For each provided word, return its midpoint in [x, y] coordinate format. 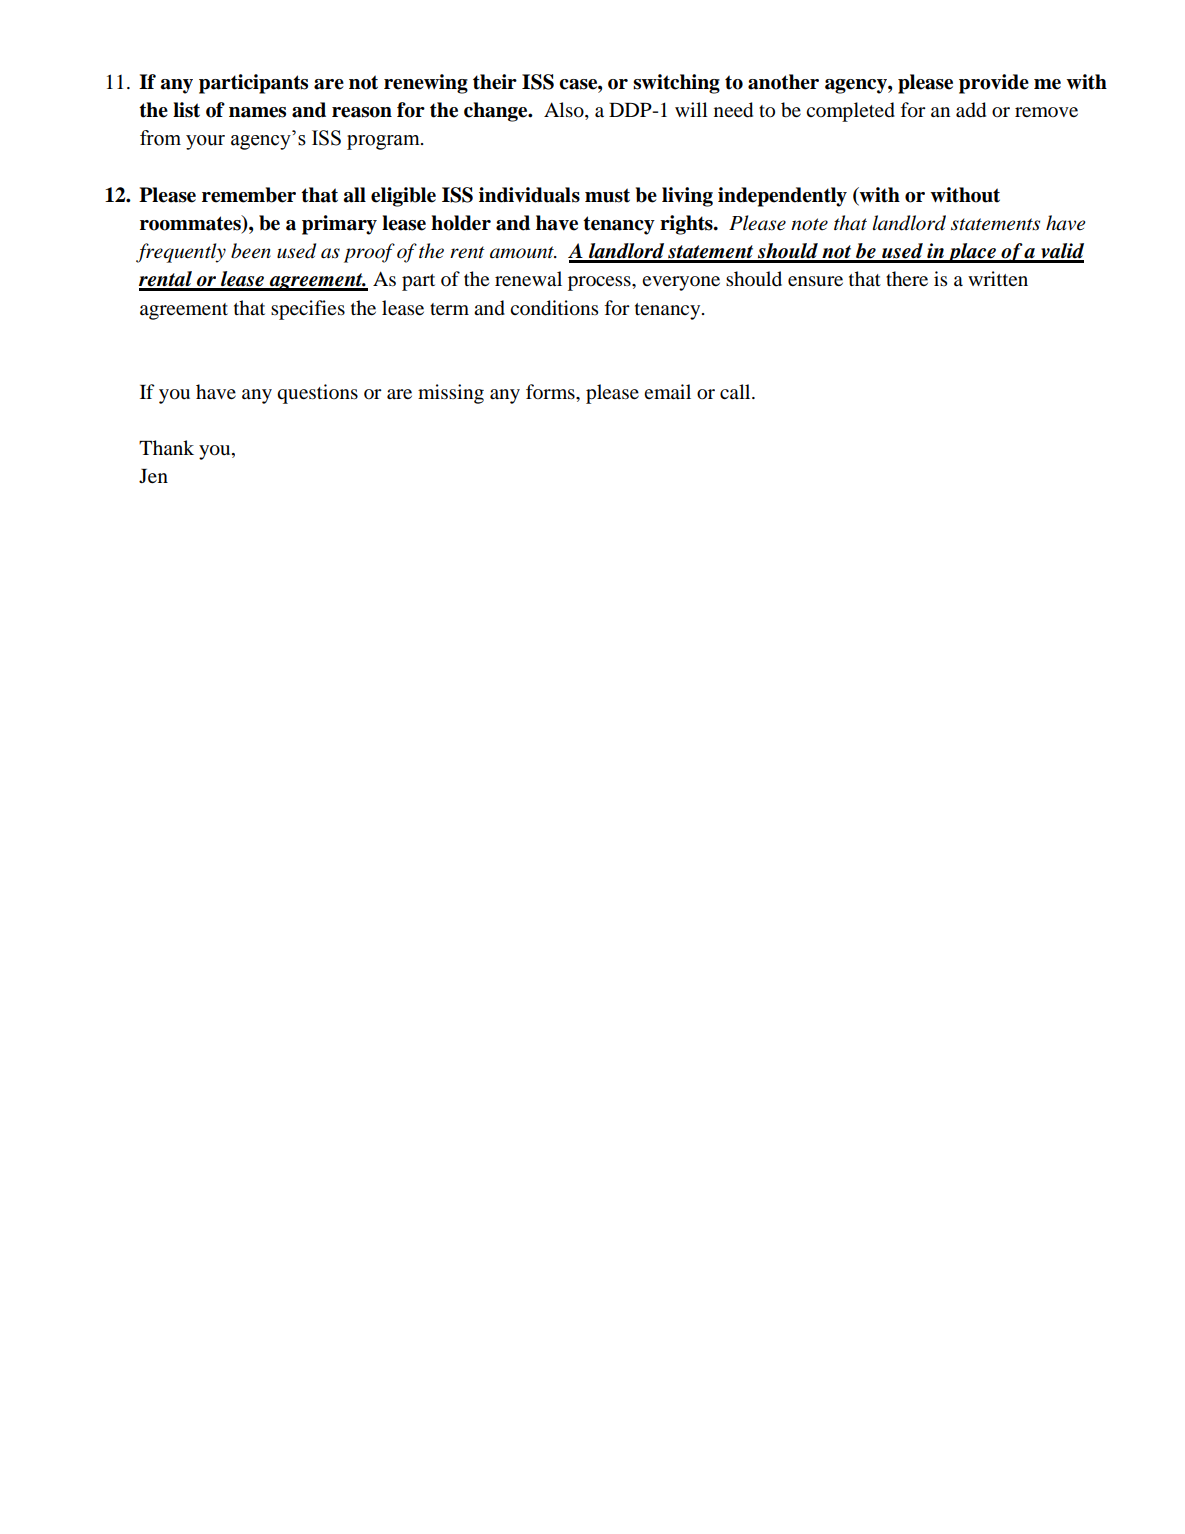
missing [451, 394]
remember [249, 195]
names [257, 112]
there [907, 278]
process [600, 283]
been [251, 251]
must [607, 195]
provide [994, 84]
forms [551, 392]
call [736, 391]
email [667, 391]
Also [565, 111]
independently [782, 197]
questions [317, 394]
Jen [153, 476]
